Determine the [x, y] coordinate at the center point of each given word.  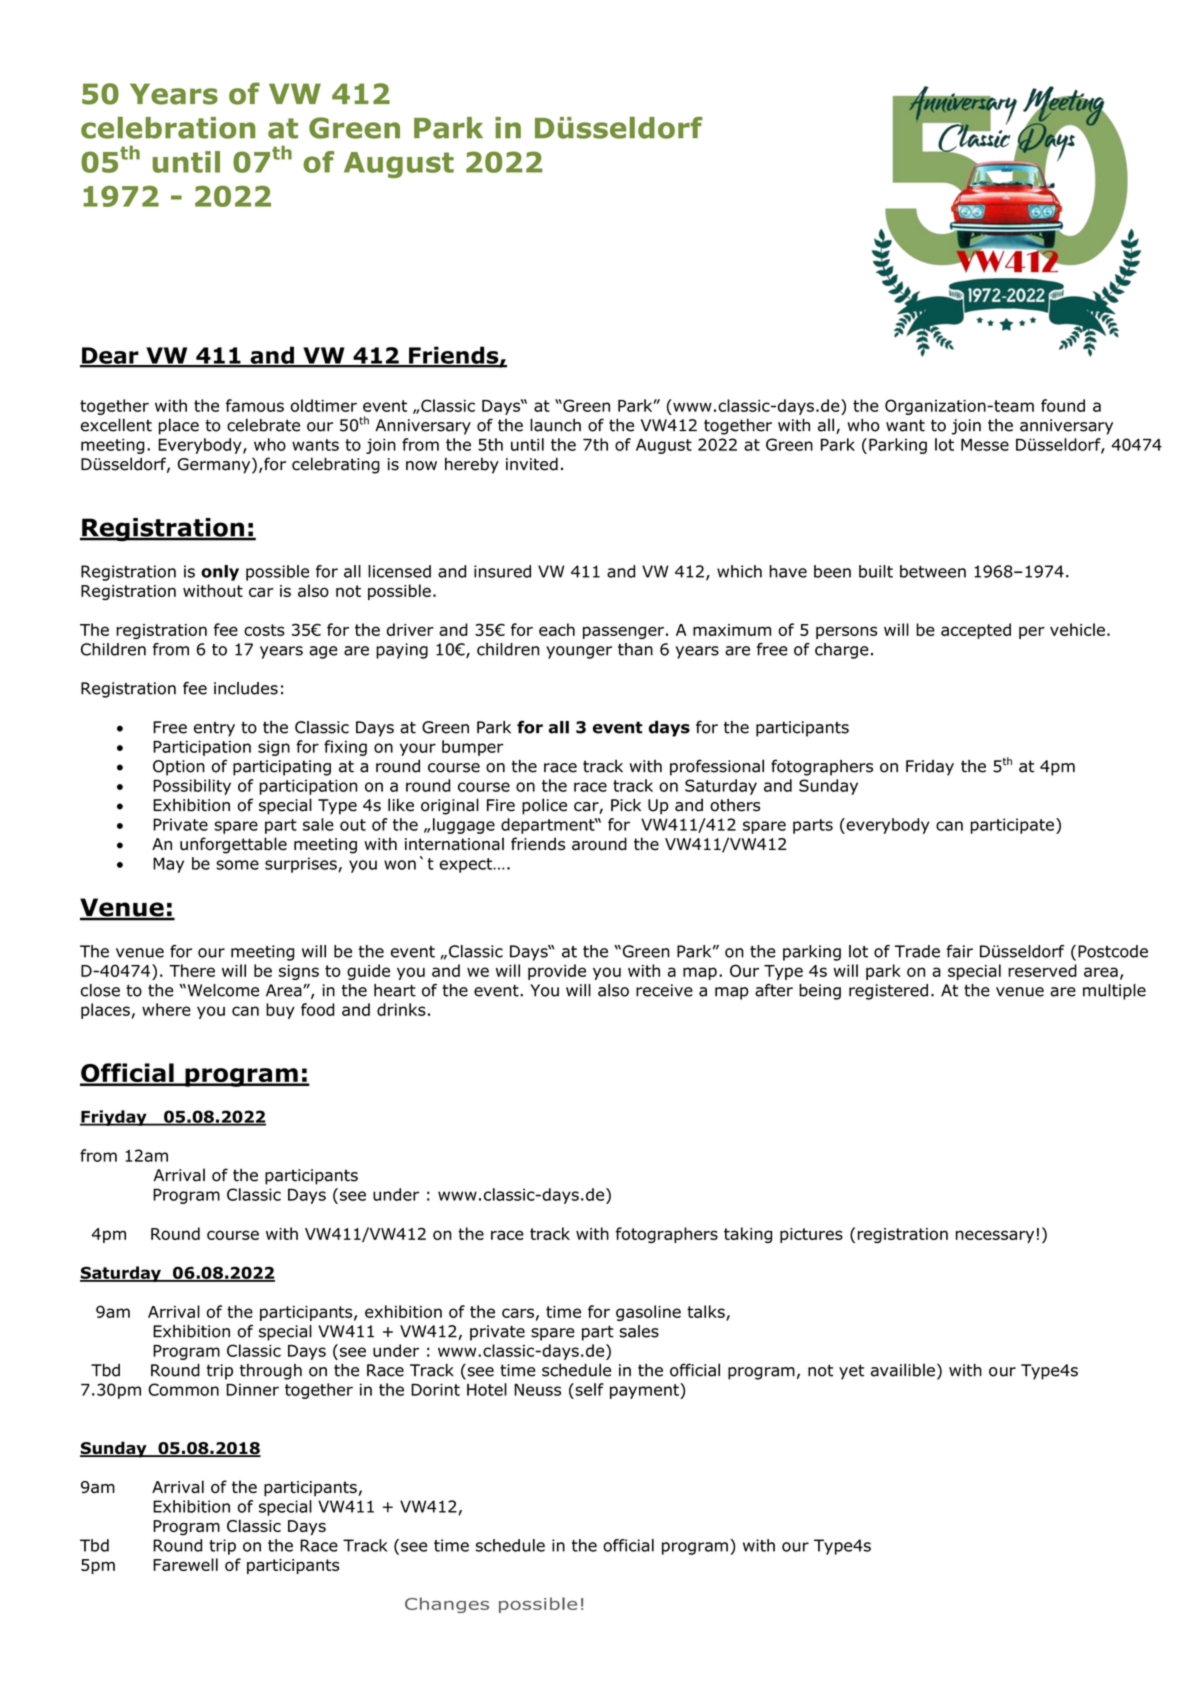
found [1063, 405]
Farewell [185, 1564]
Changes [447, 1605]
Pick [626, 805]
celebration [168, 128]
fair [960, 951]
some [237, 865]
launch [555, 425]
